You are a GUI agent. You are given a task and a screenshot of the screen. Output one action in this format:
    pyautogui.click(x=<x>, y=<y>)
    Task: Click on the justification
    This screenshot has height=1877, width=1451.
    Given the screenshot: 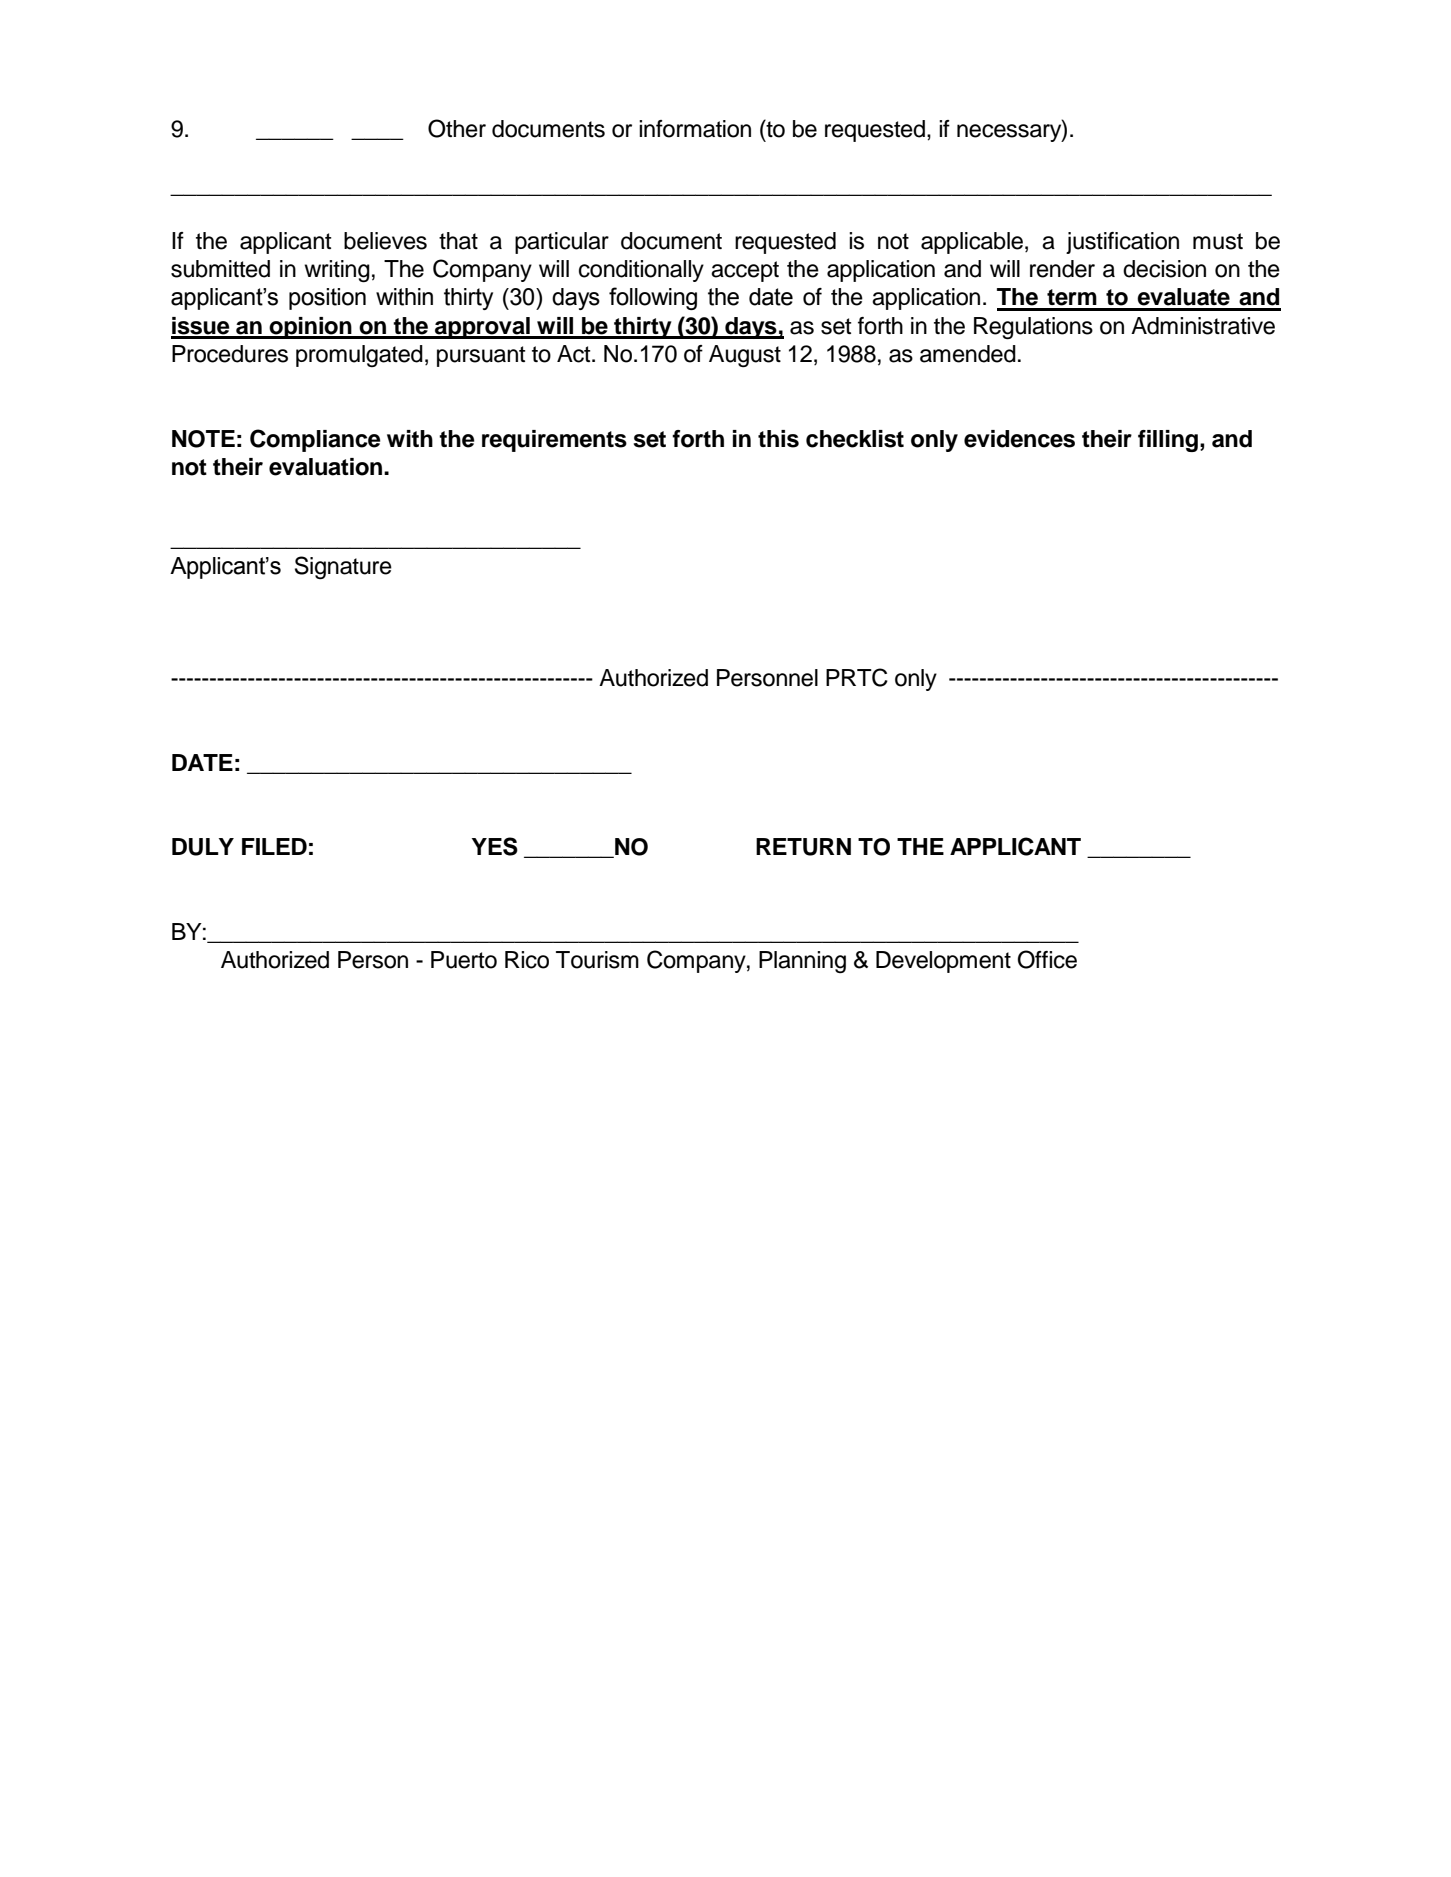 What is the action you would take?
    pyautogui.click(x=1122, y=243)
